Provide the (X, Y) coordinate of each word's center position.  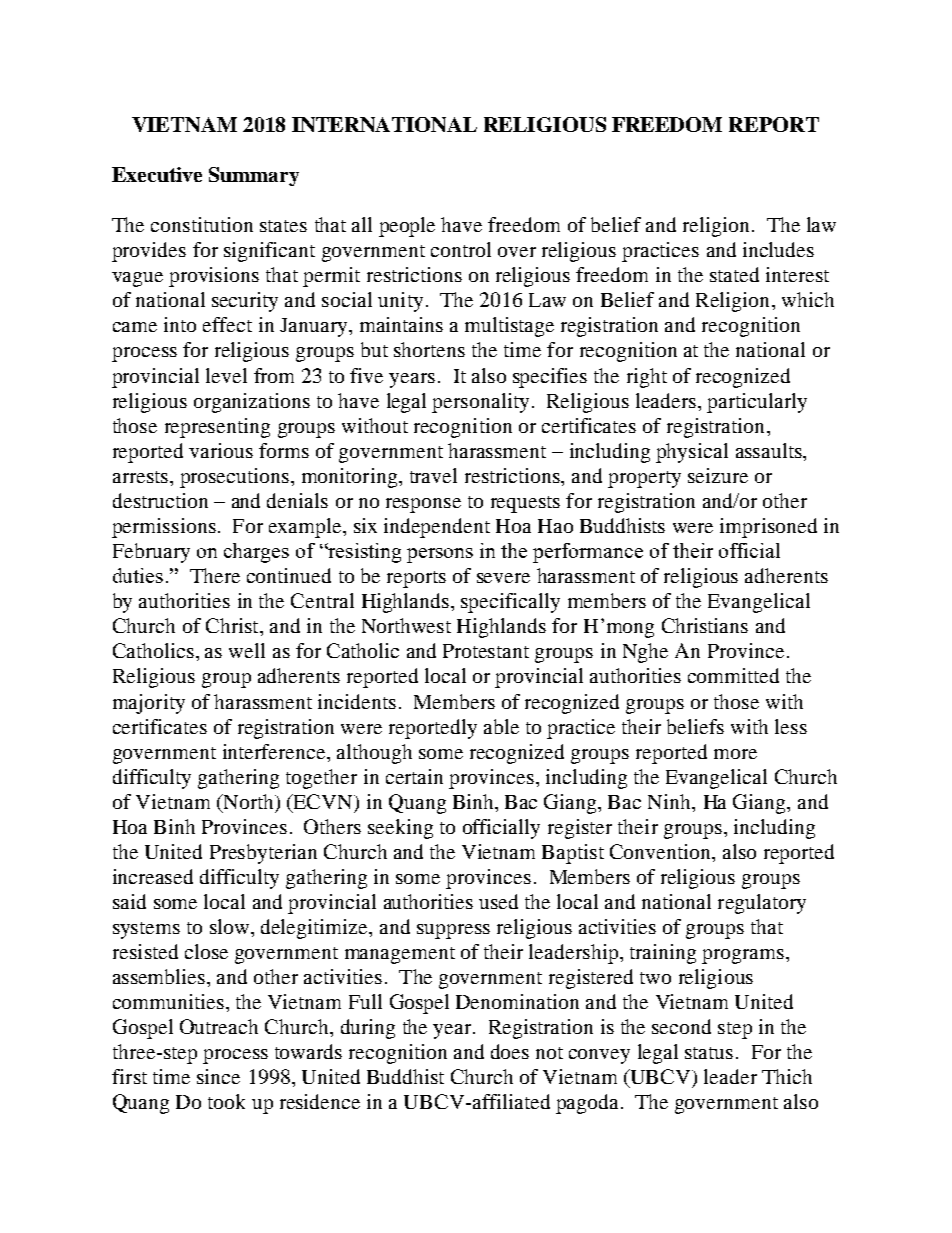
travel (433, 475)
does (510, 1051)
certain (414, 776)
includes (778, 249)
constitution (202, 224)
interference (275, 751)
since (218, 1076)
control (461, 249)
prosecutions (234, 478)
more (735, 754)
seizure (718, 475)
